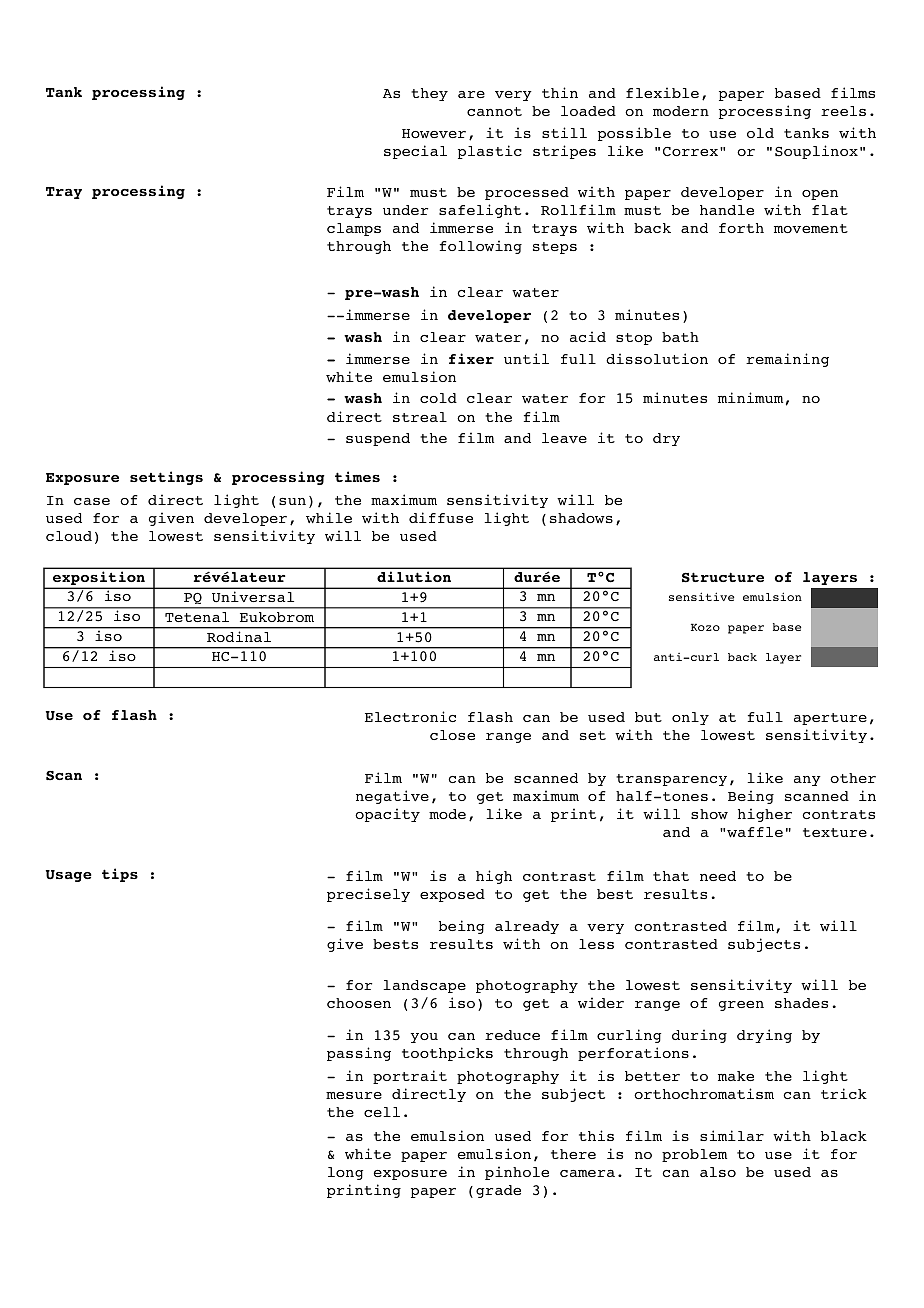 Image resolution: width=924 pixels, height=1308 pixels. Describe the element at coordinates (120, 875) in the document. I see `tips` at that location.
